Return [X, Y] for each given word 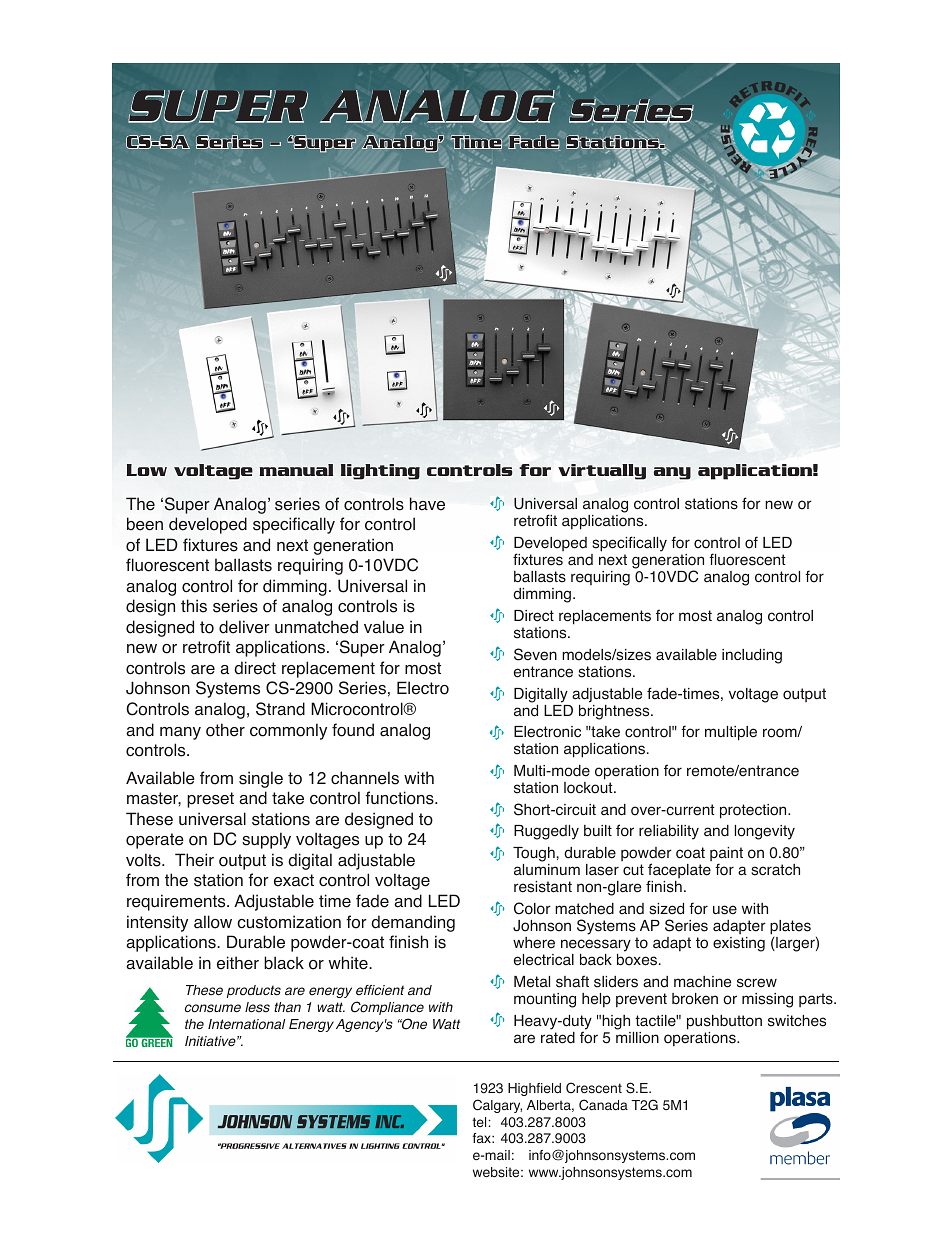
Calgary [497, 1106]
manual [296, 470]
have [427, 504]
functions [400, 798]
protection [754, 811]
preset [210, 800]
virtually [602, 472]
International [246, 1024]
